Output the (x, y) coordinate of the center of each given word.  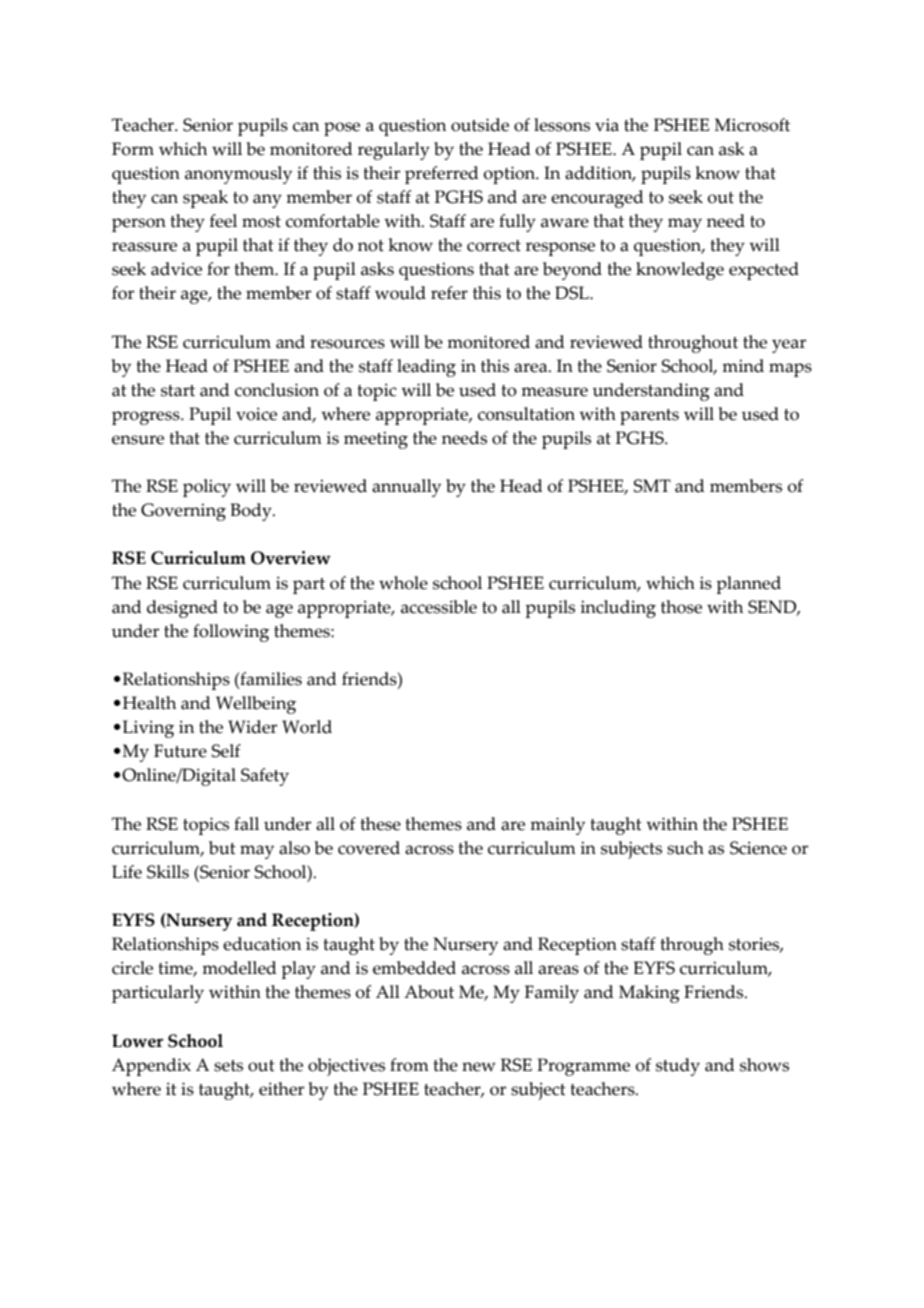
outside (480, 125)
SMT (652, 486)
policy (207, 488)
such (685, 848)
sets (228, 1066)
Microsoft (752, 125)
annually (406, 488)
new (479, 1067)
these (380, 824)
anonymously (238, 175)
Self (226, 751)
